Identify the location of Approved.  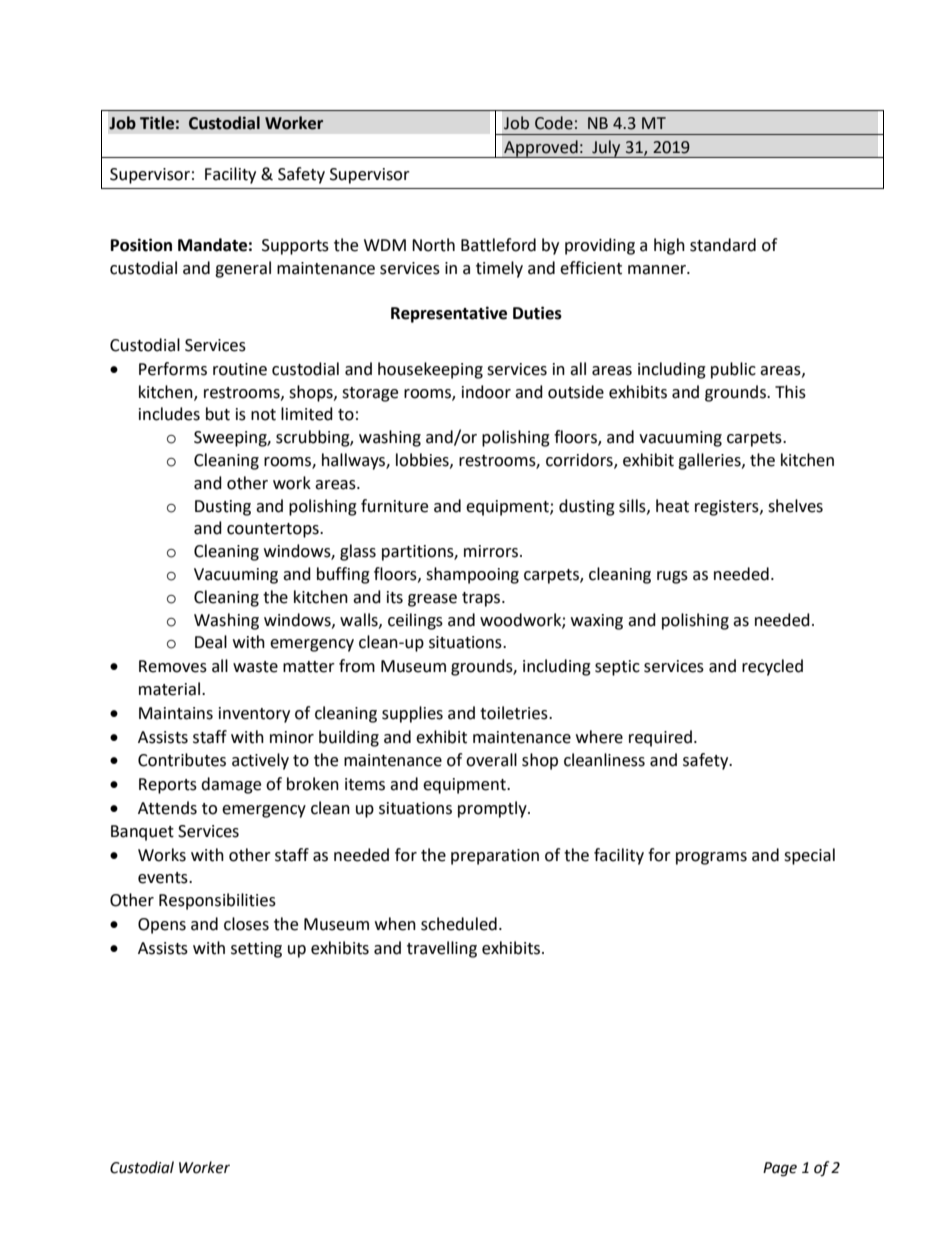
(541, 149).
